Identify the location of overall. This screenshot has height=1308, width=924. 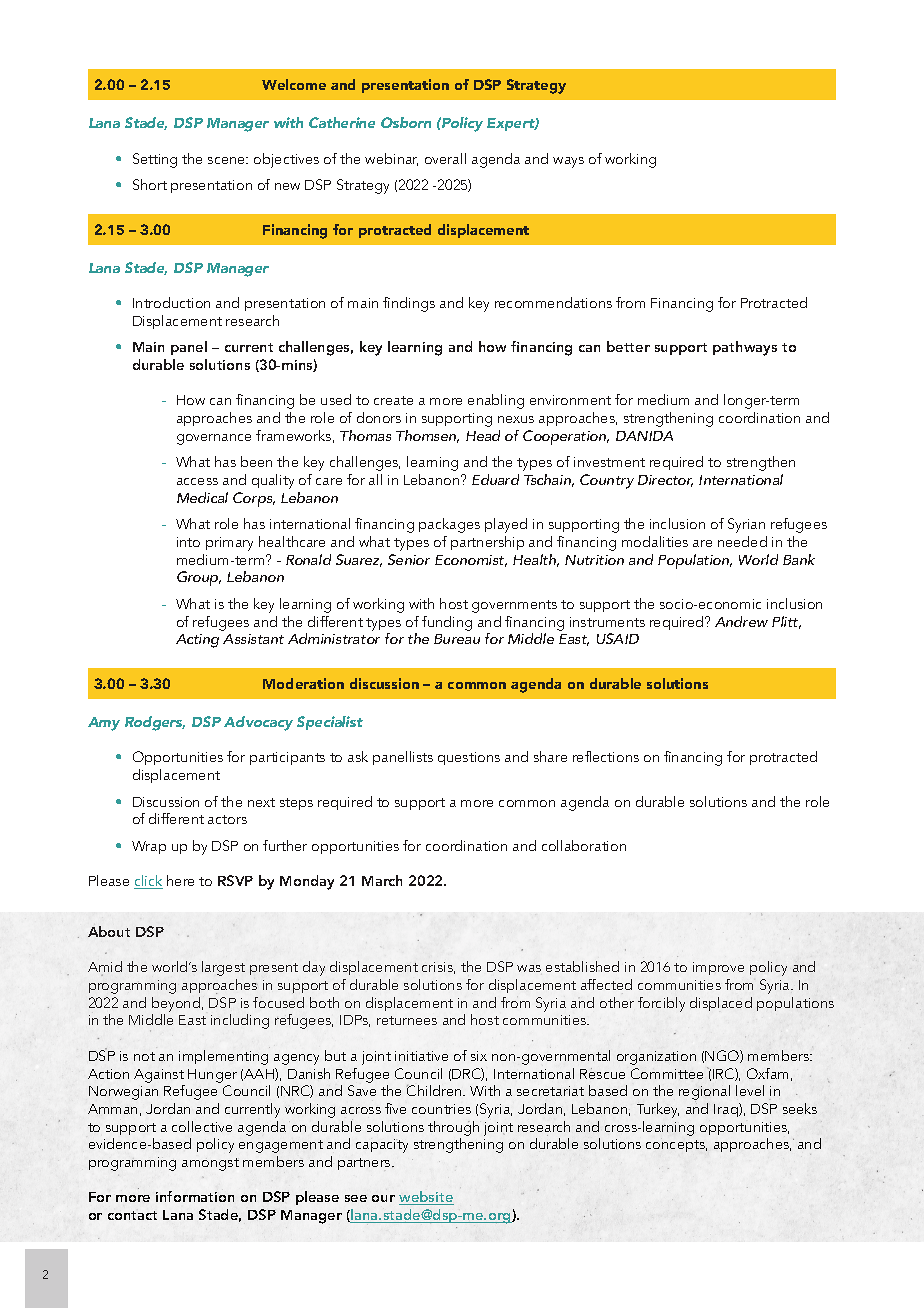
(445, 158).
